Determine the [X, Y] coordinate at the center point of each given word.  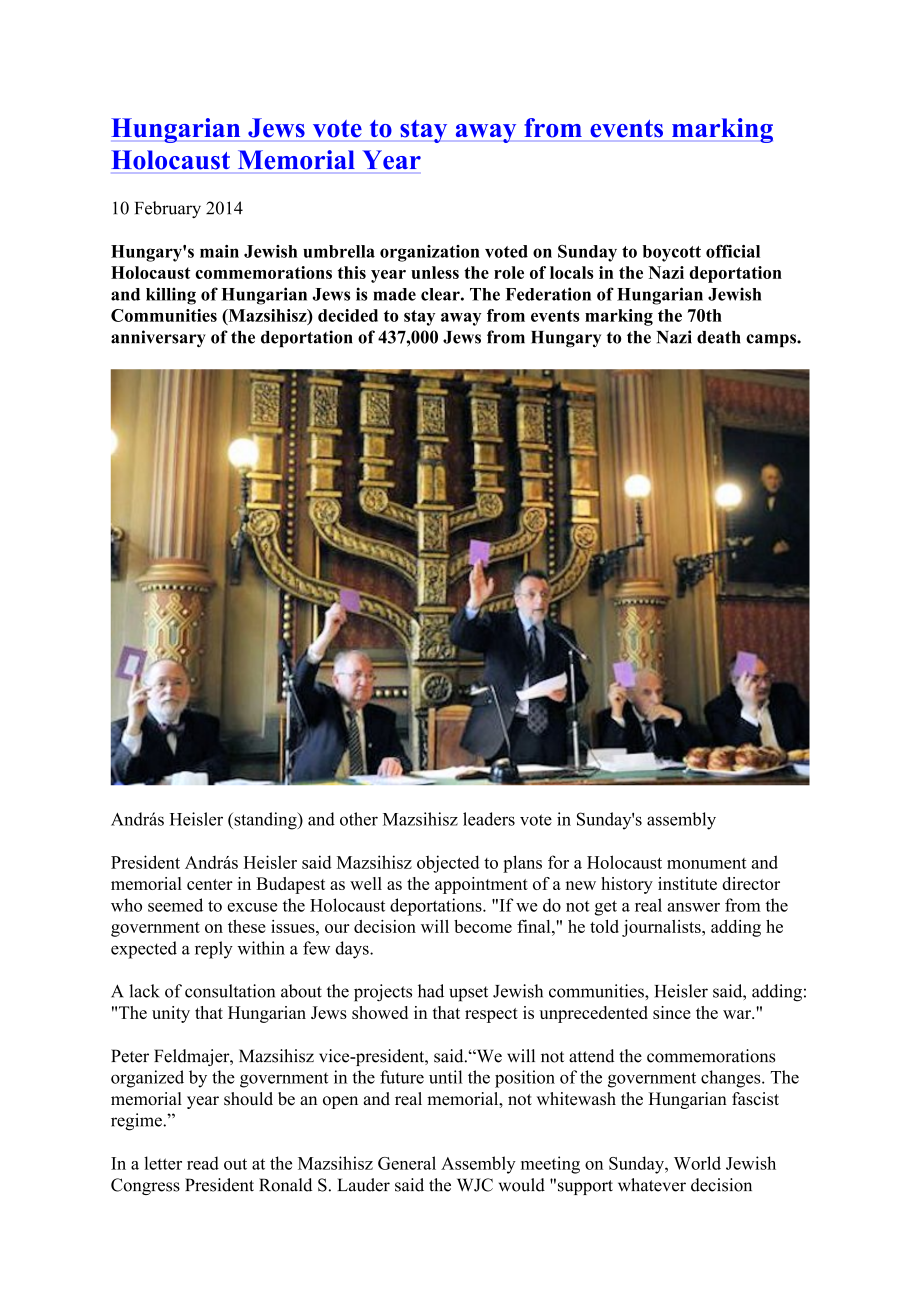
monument [707, 863]
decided [348, 315]
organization [430, 253]
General [407, 1163]
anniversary [158, 338]
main [219, 251]
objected [448, 864]
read [203, 1163]
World [697, 1163]
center [210, 884]
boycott [672, 253]
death [719, 337]
